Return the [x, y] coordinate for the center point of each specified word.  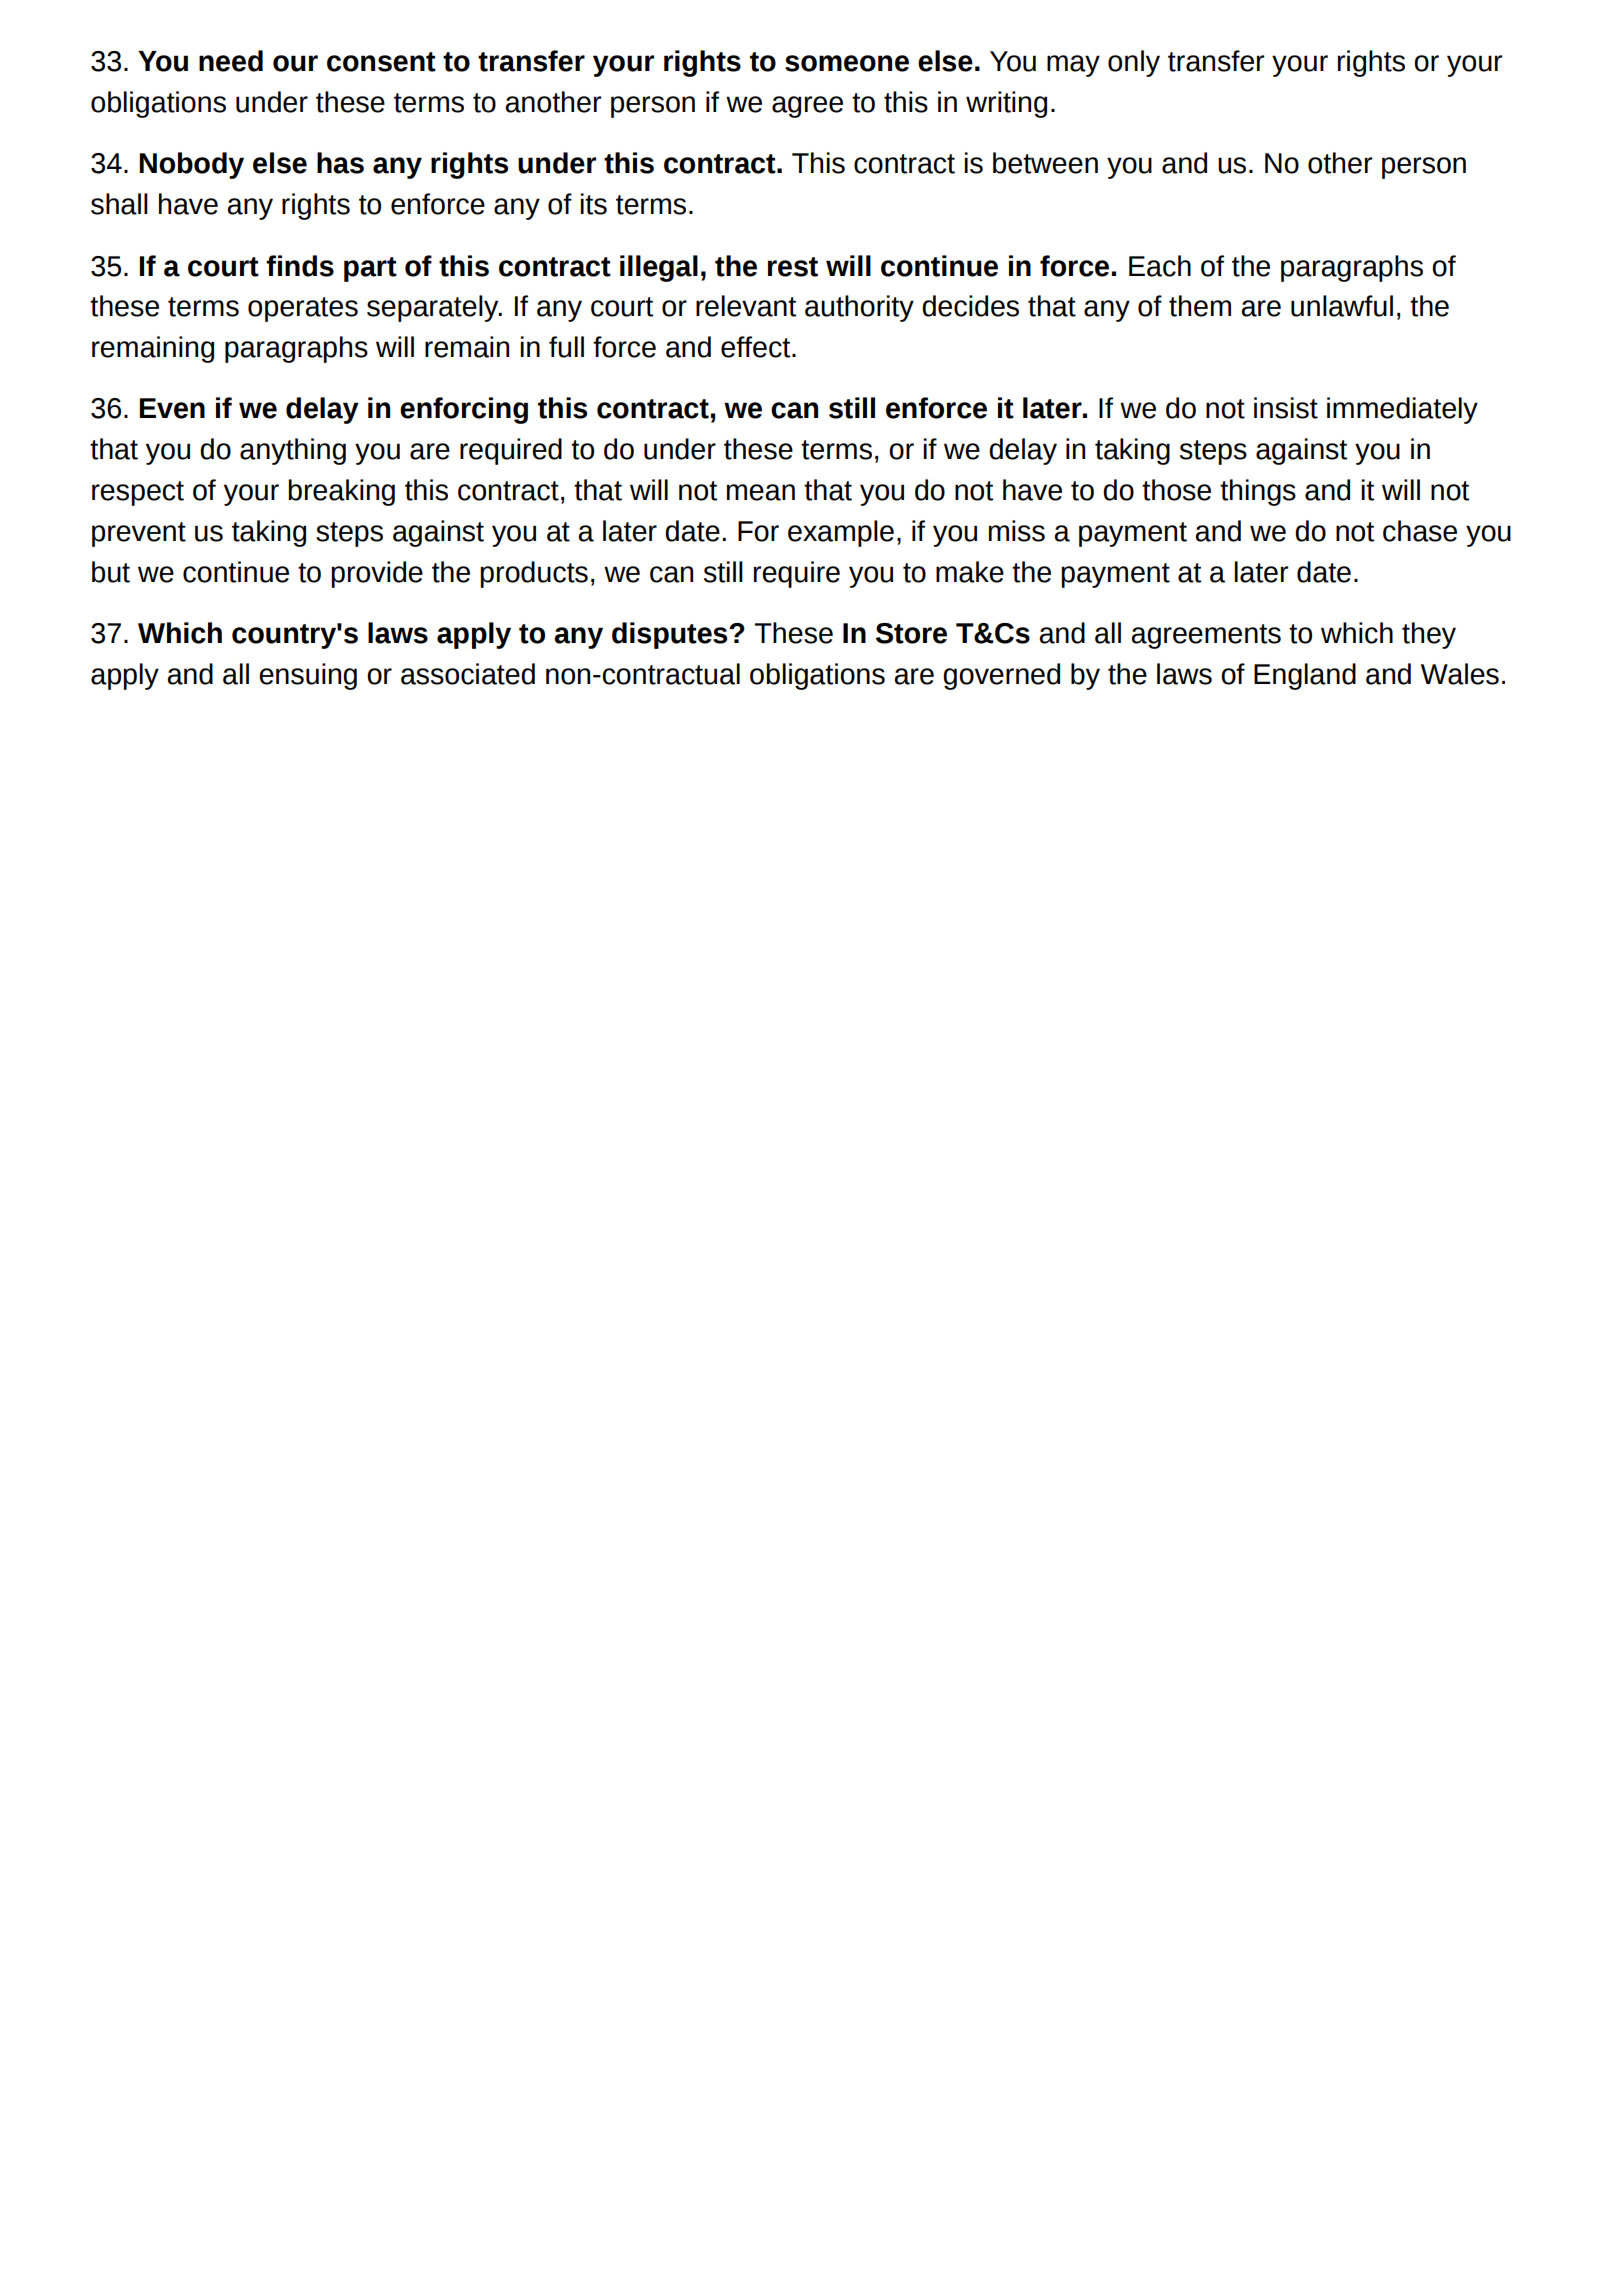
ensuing [308, 676]
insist [1286, 408]
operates [303, 309]
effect [757, 347]
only [1134, 63]
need [231, 61]
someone [847, 63]
